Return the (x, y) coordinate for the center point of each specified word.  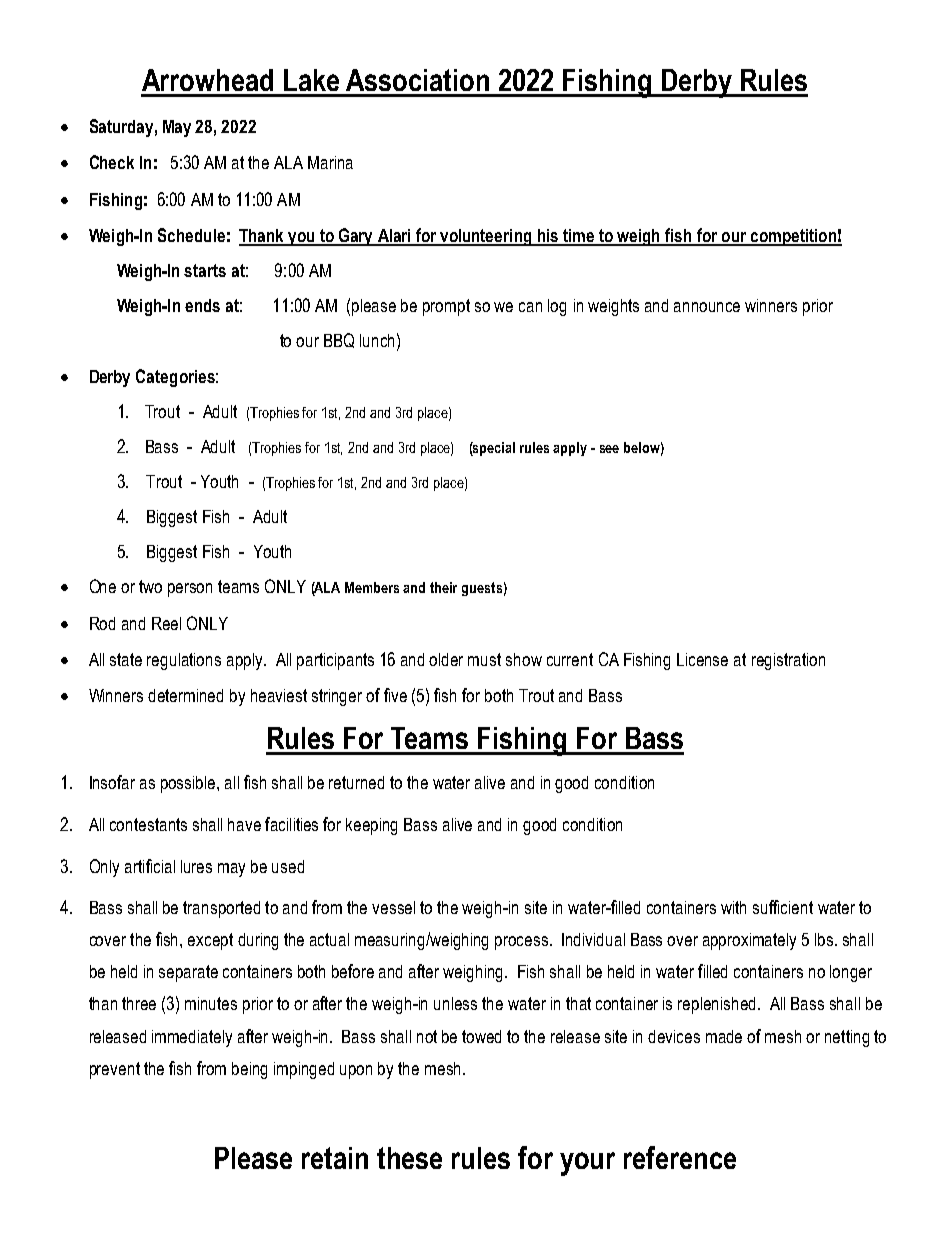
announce (707, 307)
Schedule (191, 235)
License (702, 659)
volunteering (486, 237)
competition (793, 237)
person (190, 590)
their (443, 587)
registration (788, 661)
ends (202, 305)
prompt (446, 307)
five (395, 695)
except (210, 941)
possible (189, 784)
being (249, 1070)
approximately (749, 941)
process (521, 943)
